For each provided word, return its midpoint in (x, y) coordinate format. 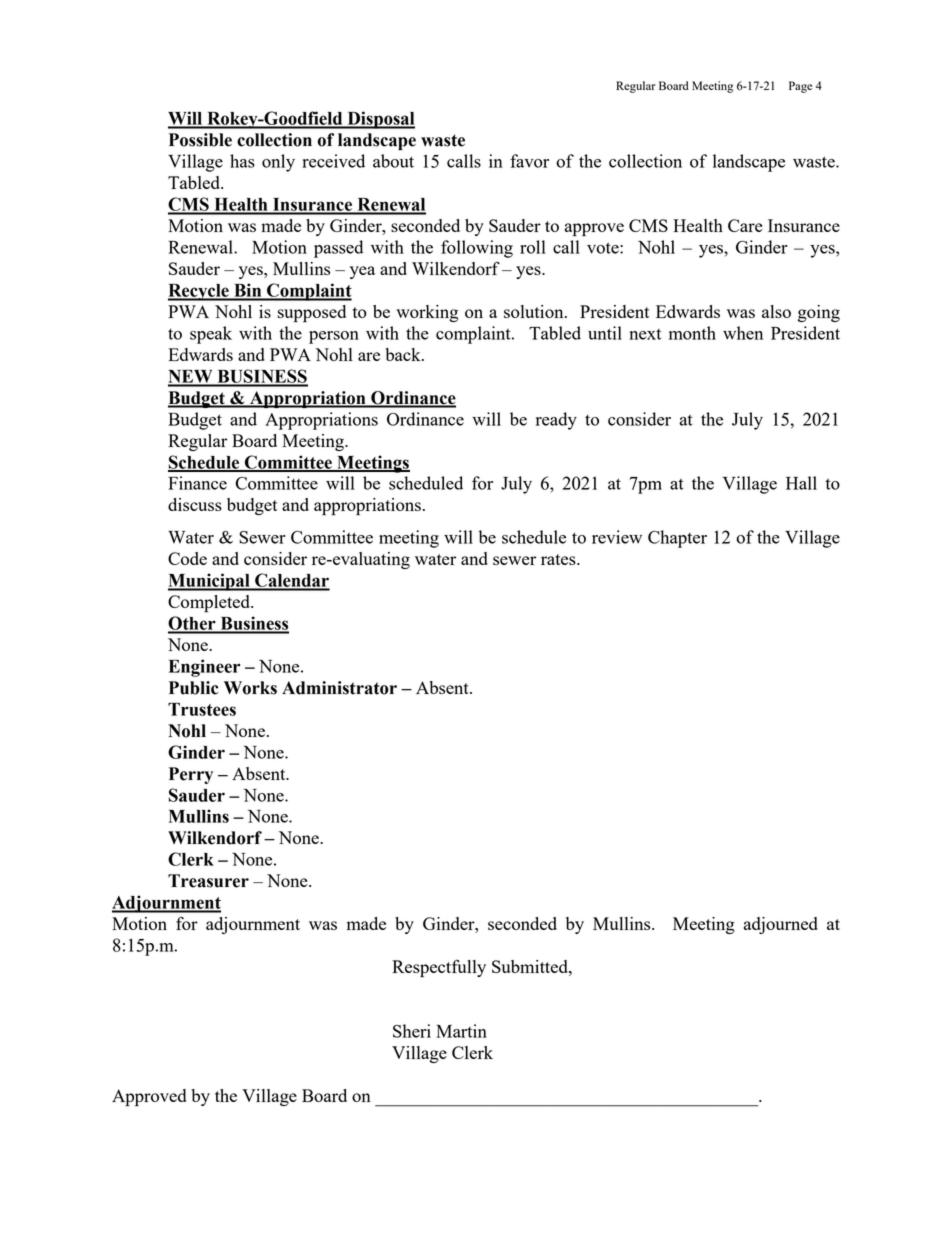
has (242, 161)
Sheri (412, 1031)
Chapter (677, 539)
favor (529, 161)
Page (800, 87)
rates (559, 559)
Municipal (210, 582)
